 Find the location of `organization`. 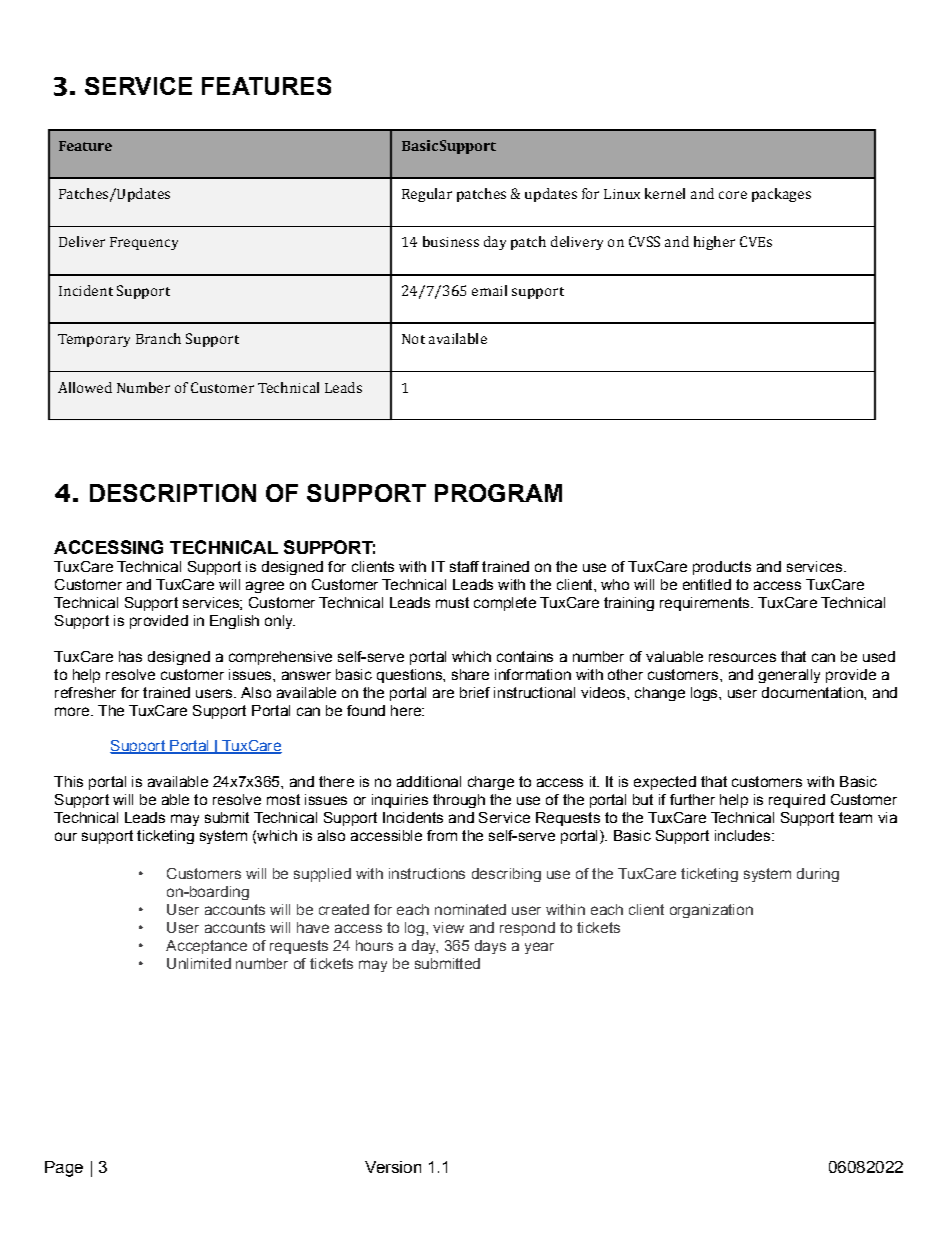

organization is located at coordinates (711, 911).
